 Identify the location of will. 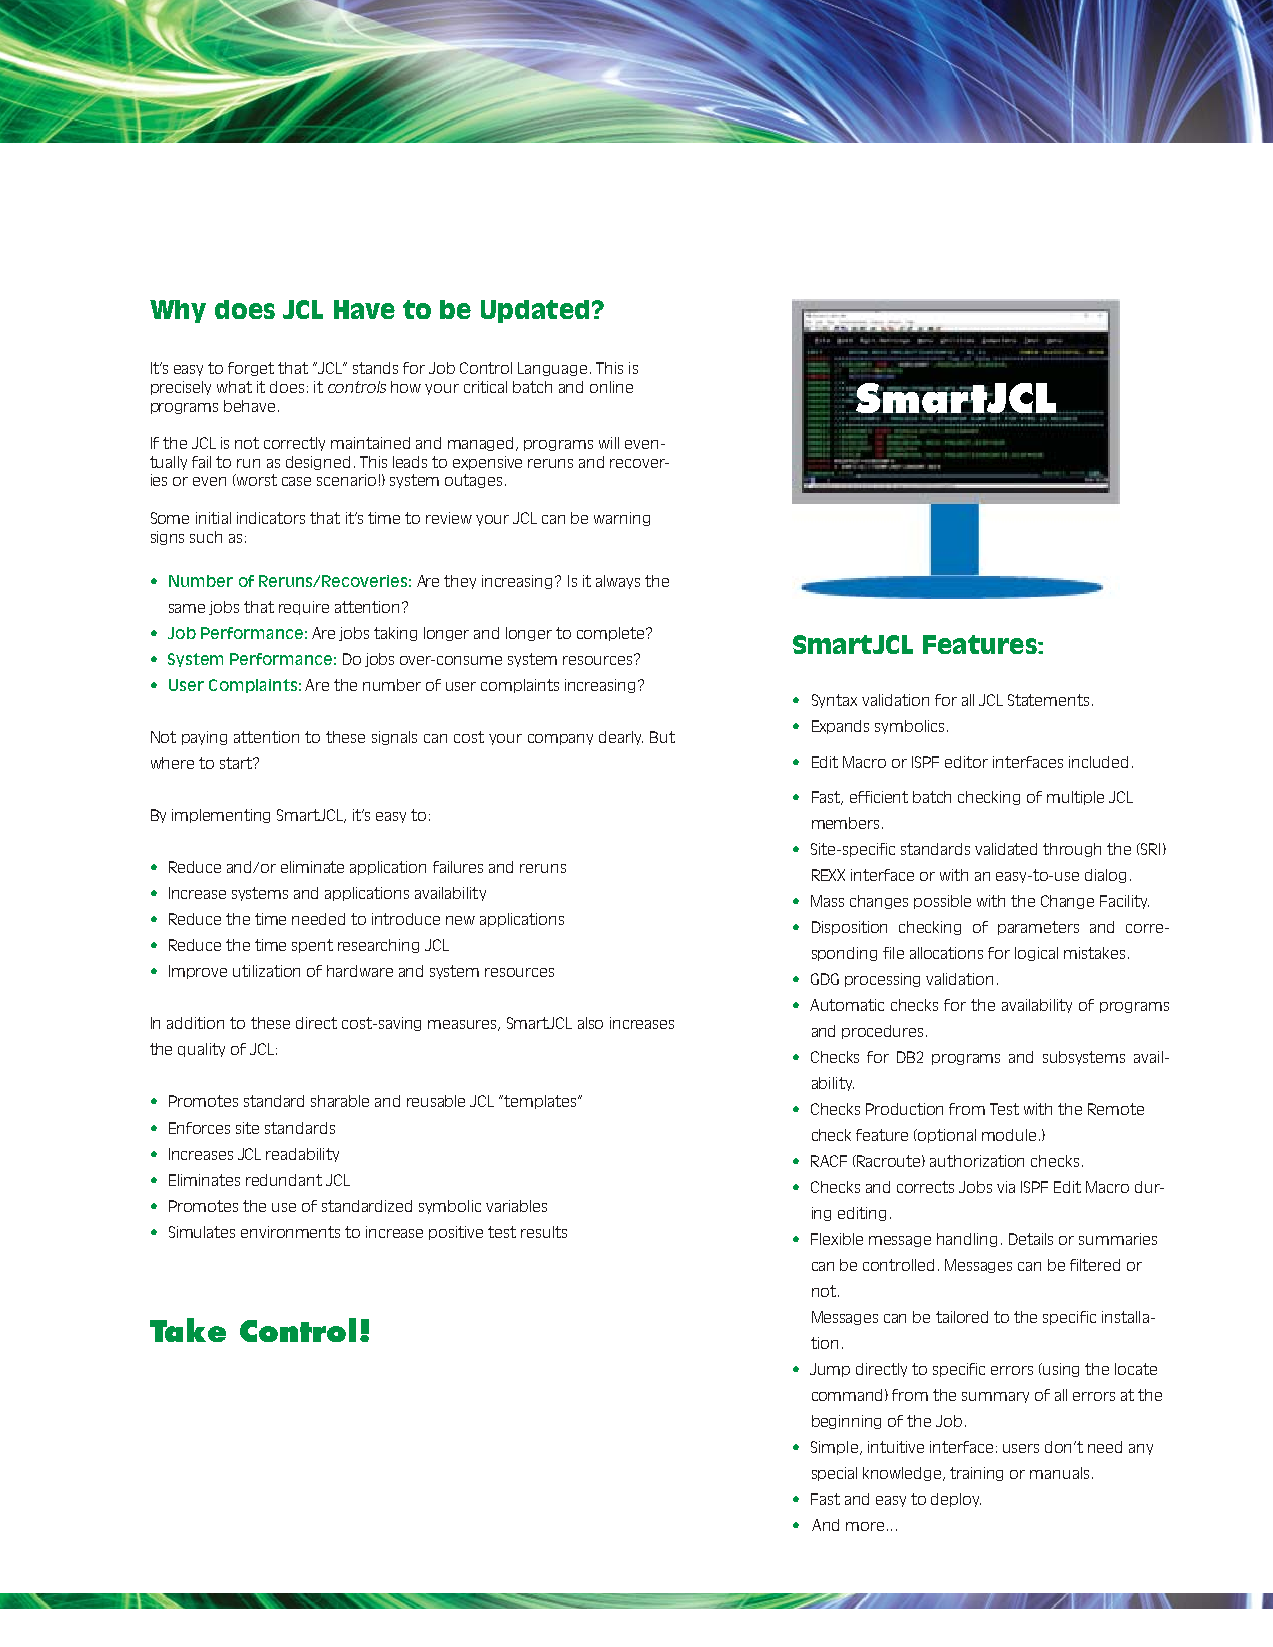
(609, 443).
